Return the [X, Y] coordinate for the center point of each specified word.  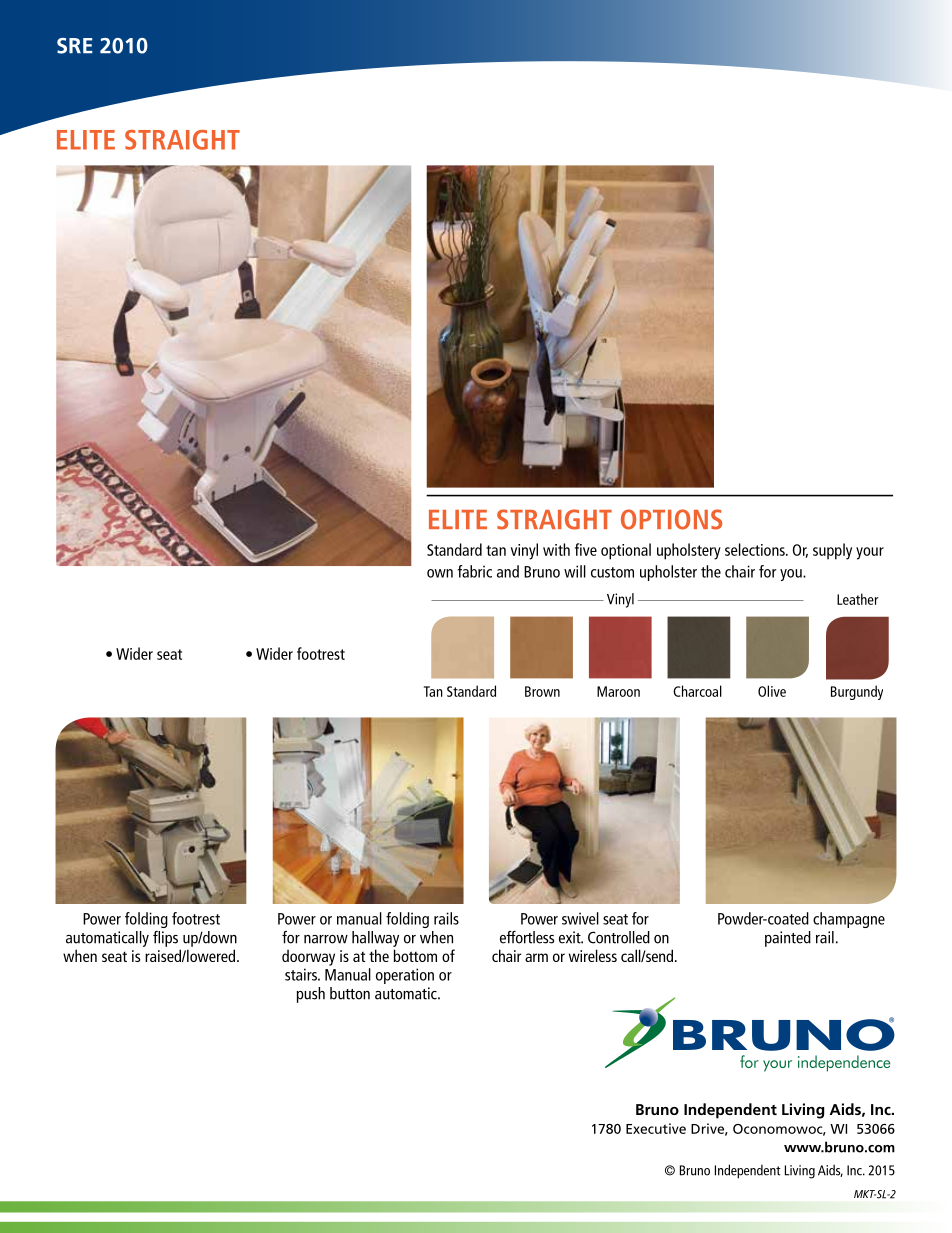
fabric [474, 571]
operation [405, 976]
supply [832, 551]
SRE [75, 46]
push [311, 995]
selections [756, 549]
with [556, 549]
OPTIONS [671, 519]
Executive [656, 1128]
